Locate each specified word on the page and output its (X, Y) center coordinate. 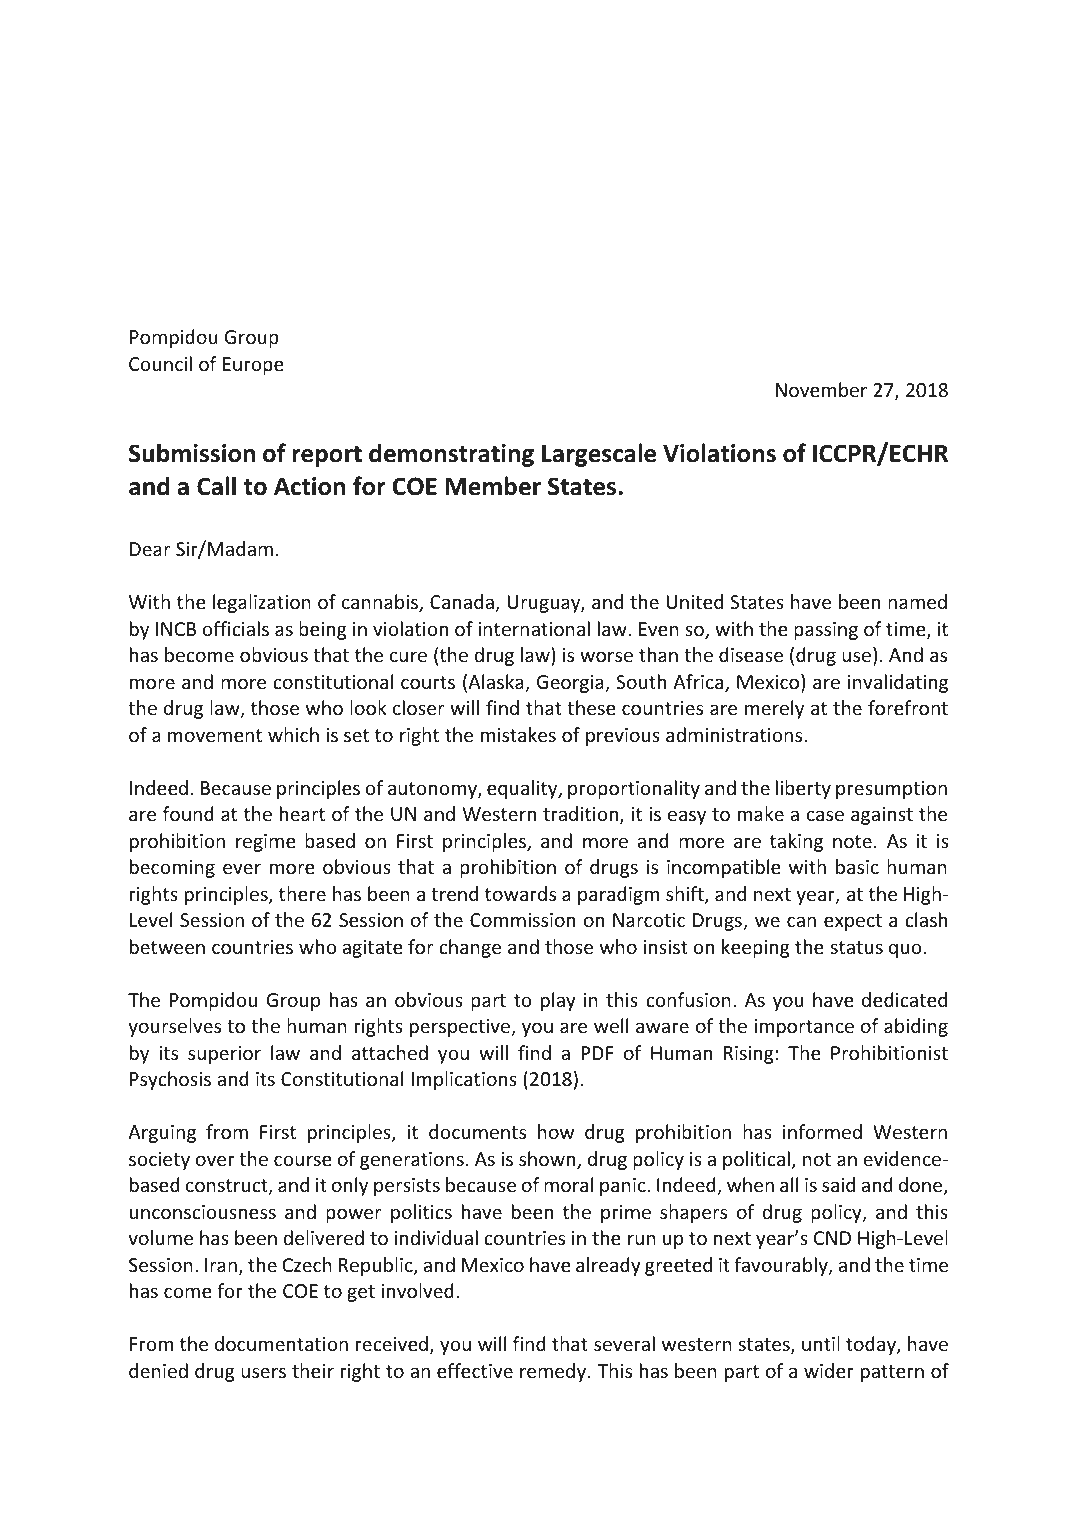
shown (548, 1160)
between (167, 946)
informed (822, 1131)
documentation (281, 1343)
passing (826, 631)
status (857, 947)
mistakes (518, 734)
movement (215, 735)
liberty (803, 789)
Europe (253, 366)
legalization (262, 603)
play (558, 1001)
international (534, 628)
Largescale (599, 455)
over (215, 1160)
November (821, 389)
